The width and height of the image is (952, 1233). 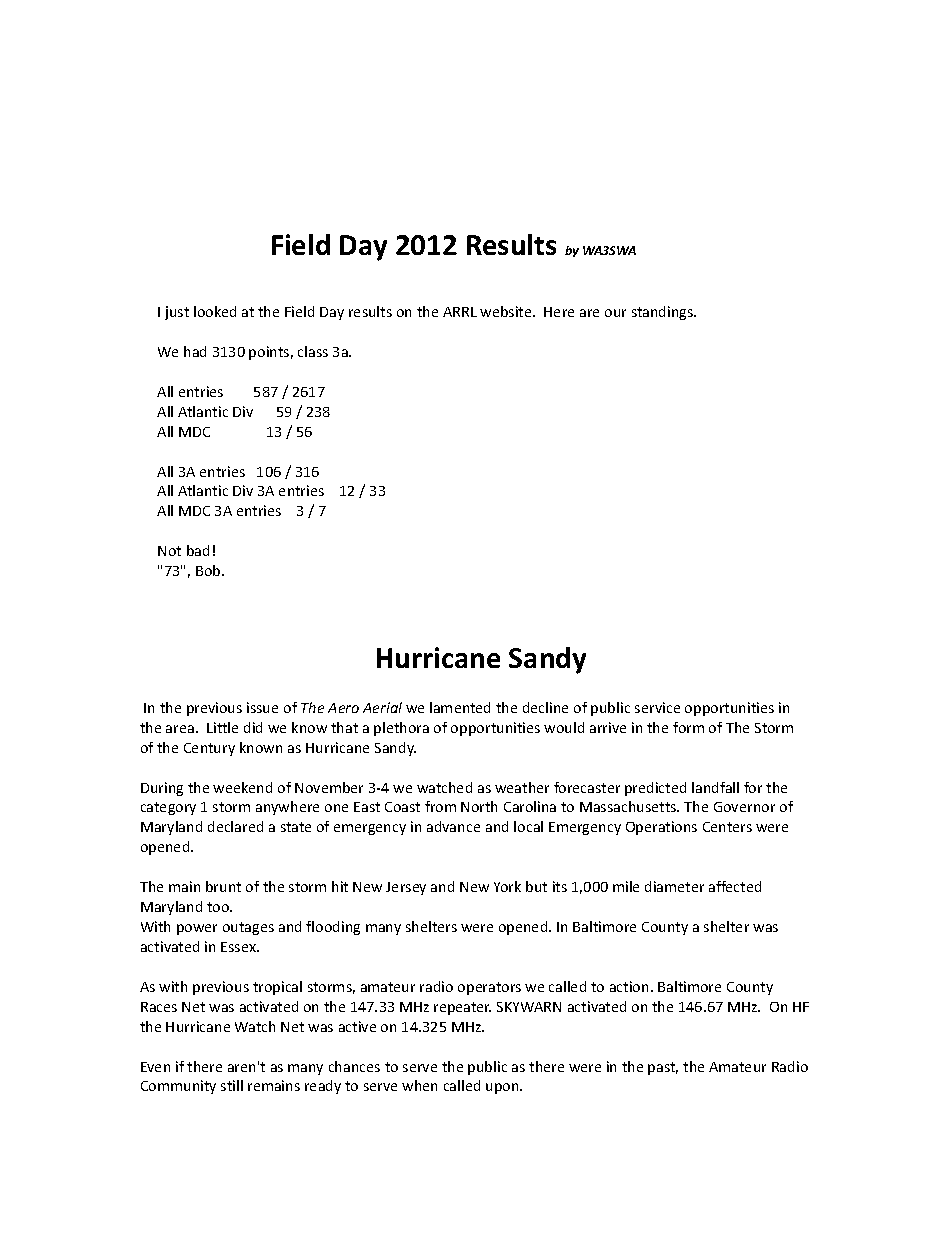 What do you see at coordinates (419, 1085) in the image?
I see `when` at bounding box center [419, 1085].
